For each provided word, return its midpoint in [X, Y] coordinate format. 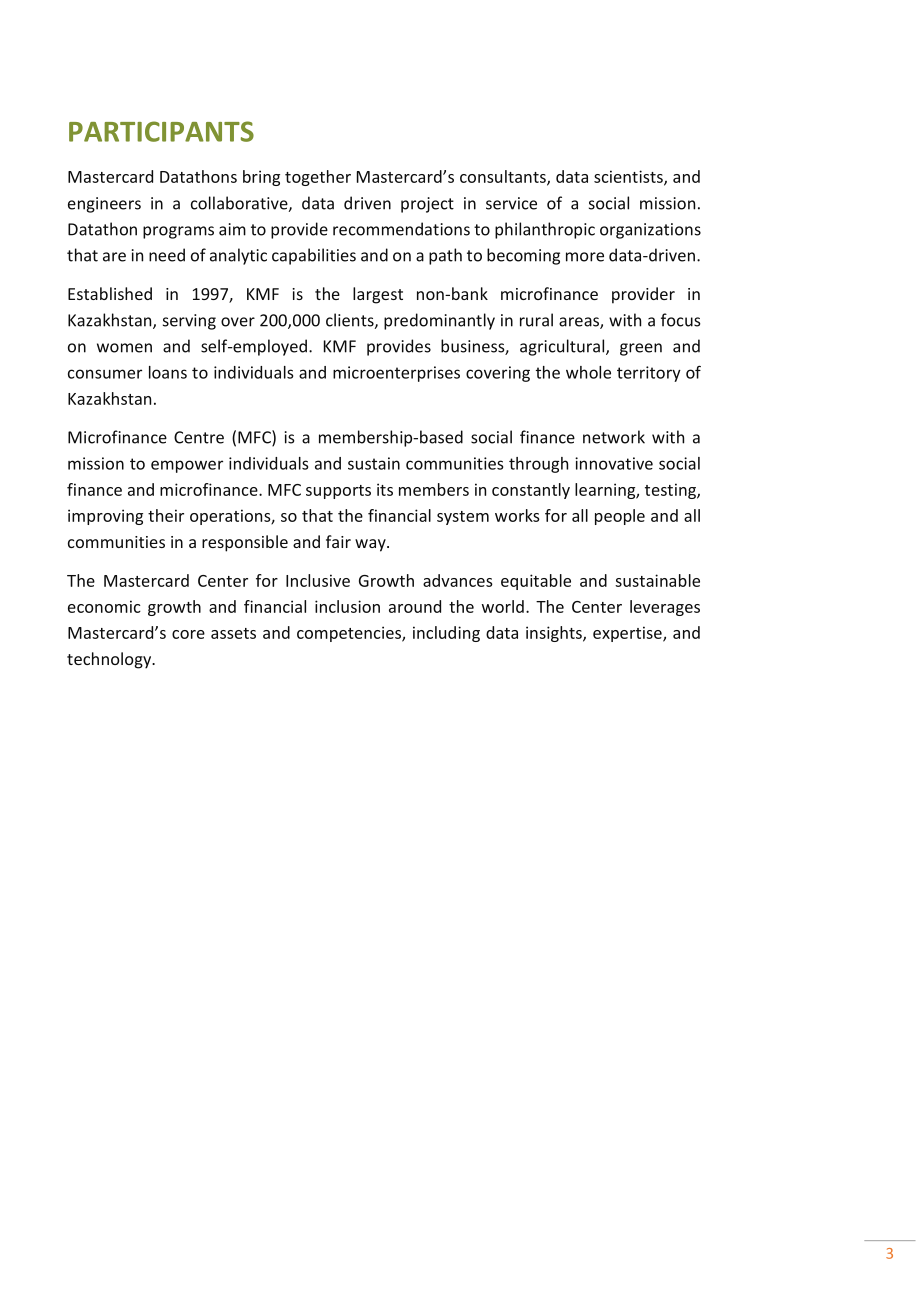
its [385, 489]
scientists [629, 177]
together [318, 178]
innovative [614, 463]
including [446, 634]
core [188, 634]
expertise [628, 634]
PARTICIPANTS [161, 131]
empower [187, 466]
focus [681, 320]
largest [378, 295]
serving [189, 322]
